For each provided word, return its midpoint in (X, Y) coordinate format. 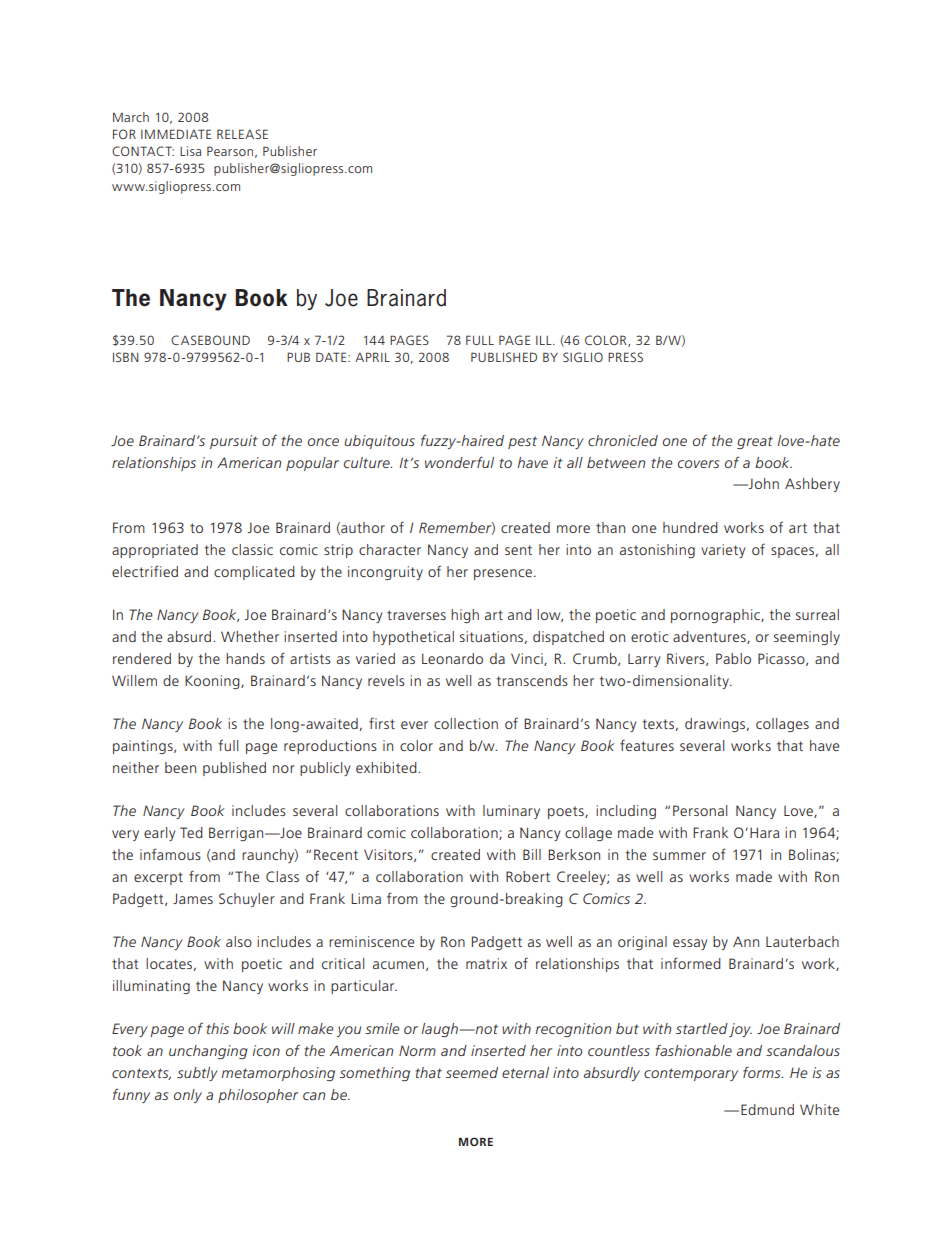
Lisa (190, 151)
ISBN (126, 357)
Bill (532, 854)
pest (522, 442)
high (465, 616)
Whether (250, 636)
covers (698, 464)
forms (763, 1072)
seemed (472, 1072)
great (755, 442)
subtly (197, 1074)
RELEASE (242, 134)
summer (679, 856)
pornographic (716, 616)
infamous (170, 854)
